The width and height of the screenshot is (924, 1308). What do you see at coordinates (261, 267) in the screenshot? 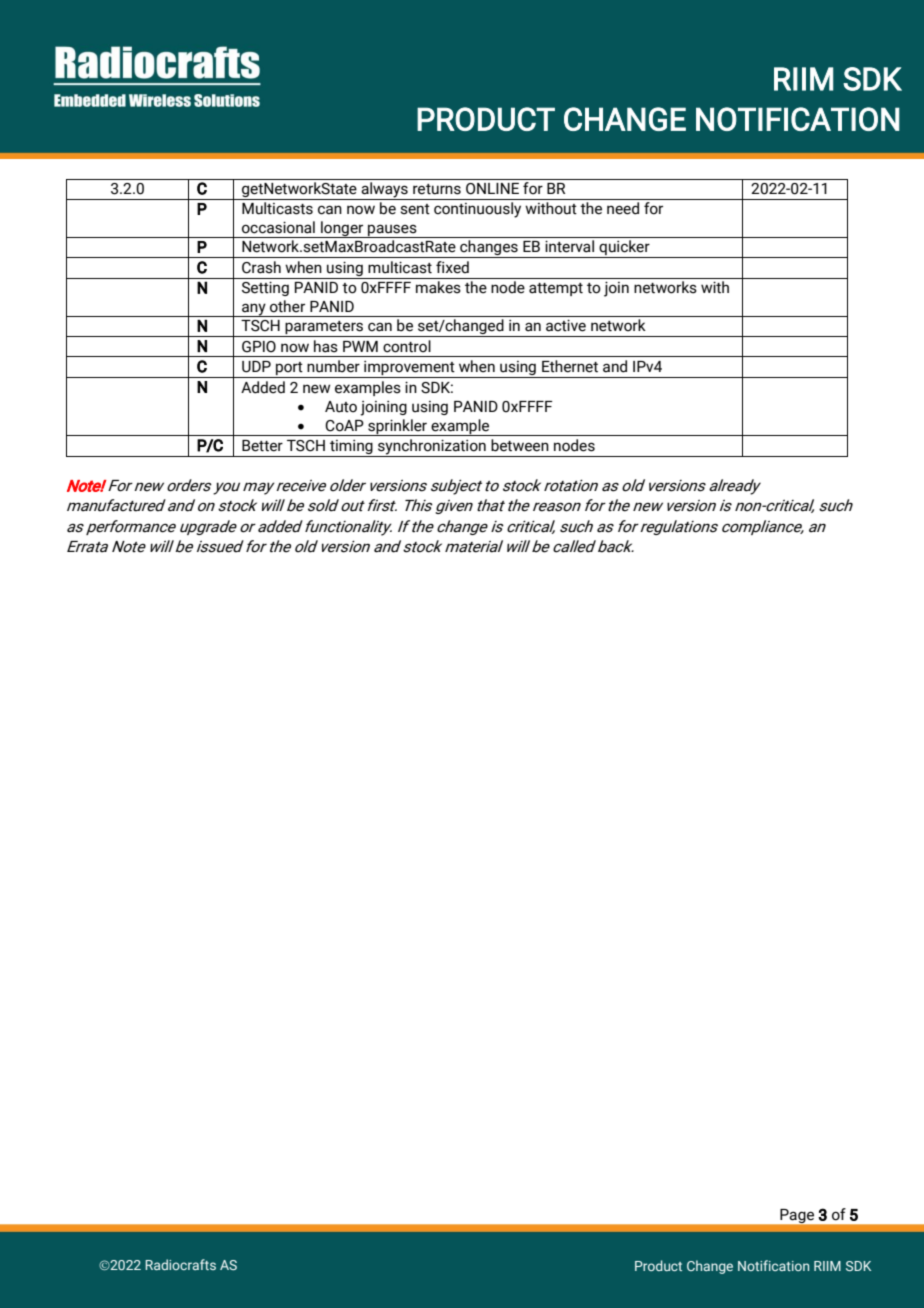
I see `Crash` at bounding box center [261, 267].
